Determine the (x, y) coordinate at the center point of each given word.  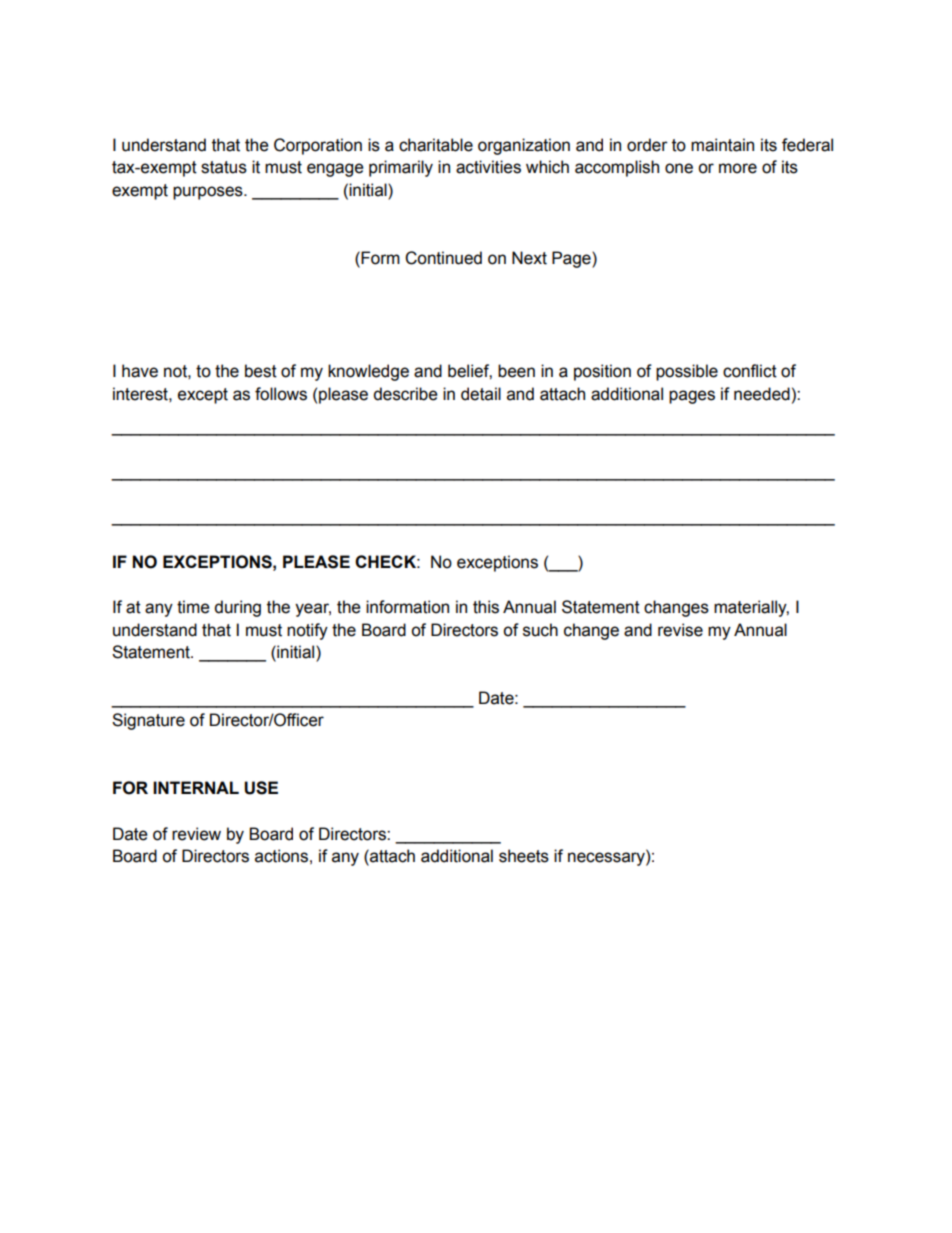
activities (488, 167)
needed (762, 394)
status (224, 167)
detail (481, 394)
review (196, 834)
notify (307, 631)
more (738, 168)
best (261, 371)
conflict (750, 371)
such (540, 630)
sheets (524, 856)
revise (680, 630)
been (516, 371)
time (193, 607)
